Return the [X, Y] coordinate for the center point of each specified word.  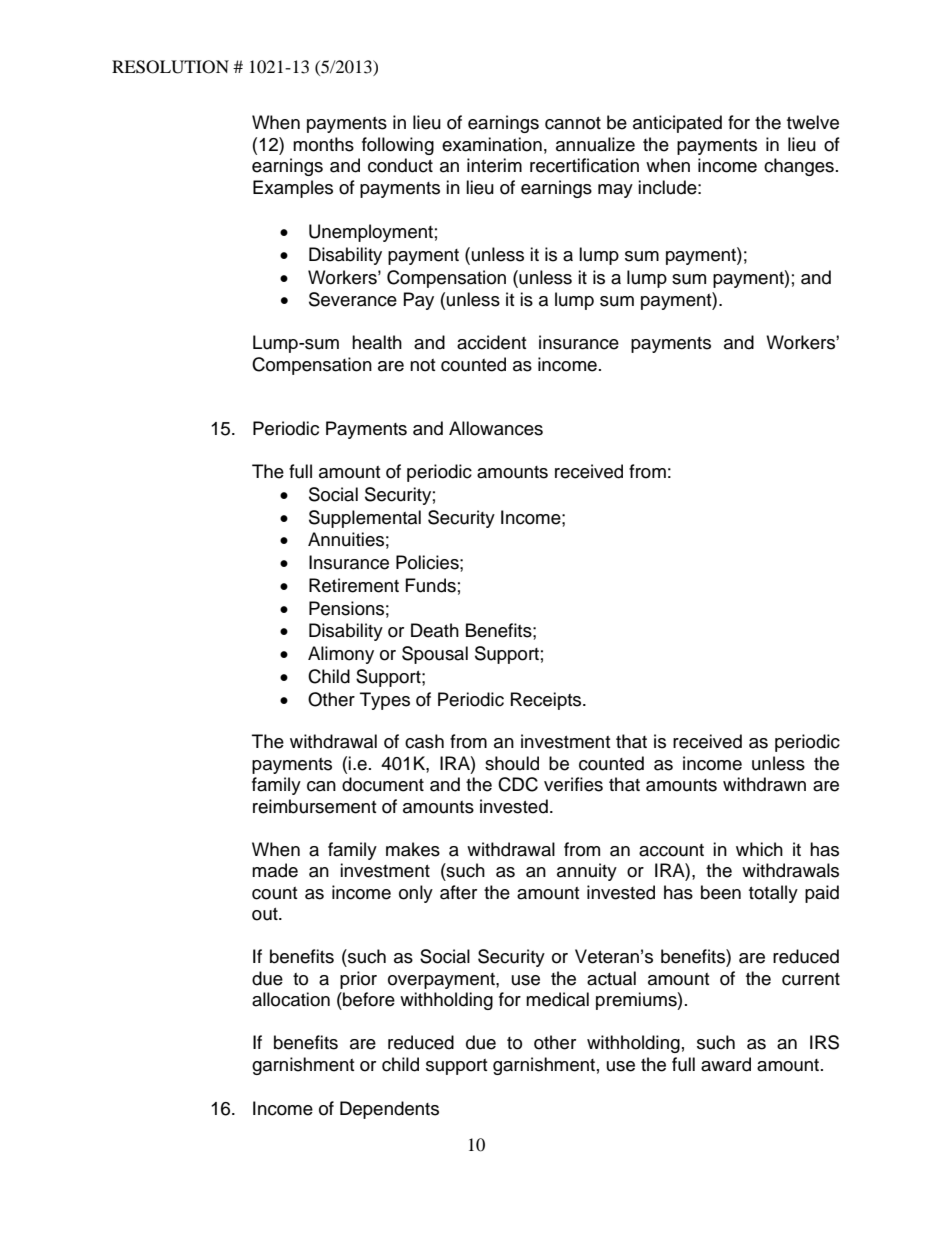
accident [491, 342]
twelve [813, 122]
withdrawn [764, 784]
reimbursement [314, 806]
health [377, 342]
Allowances [496, 428]
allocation [291, 999]
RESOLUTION [170, 67]
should [512, 763]
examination [492, 144]
